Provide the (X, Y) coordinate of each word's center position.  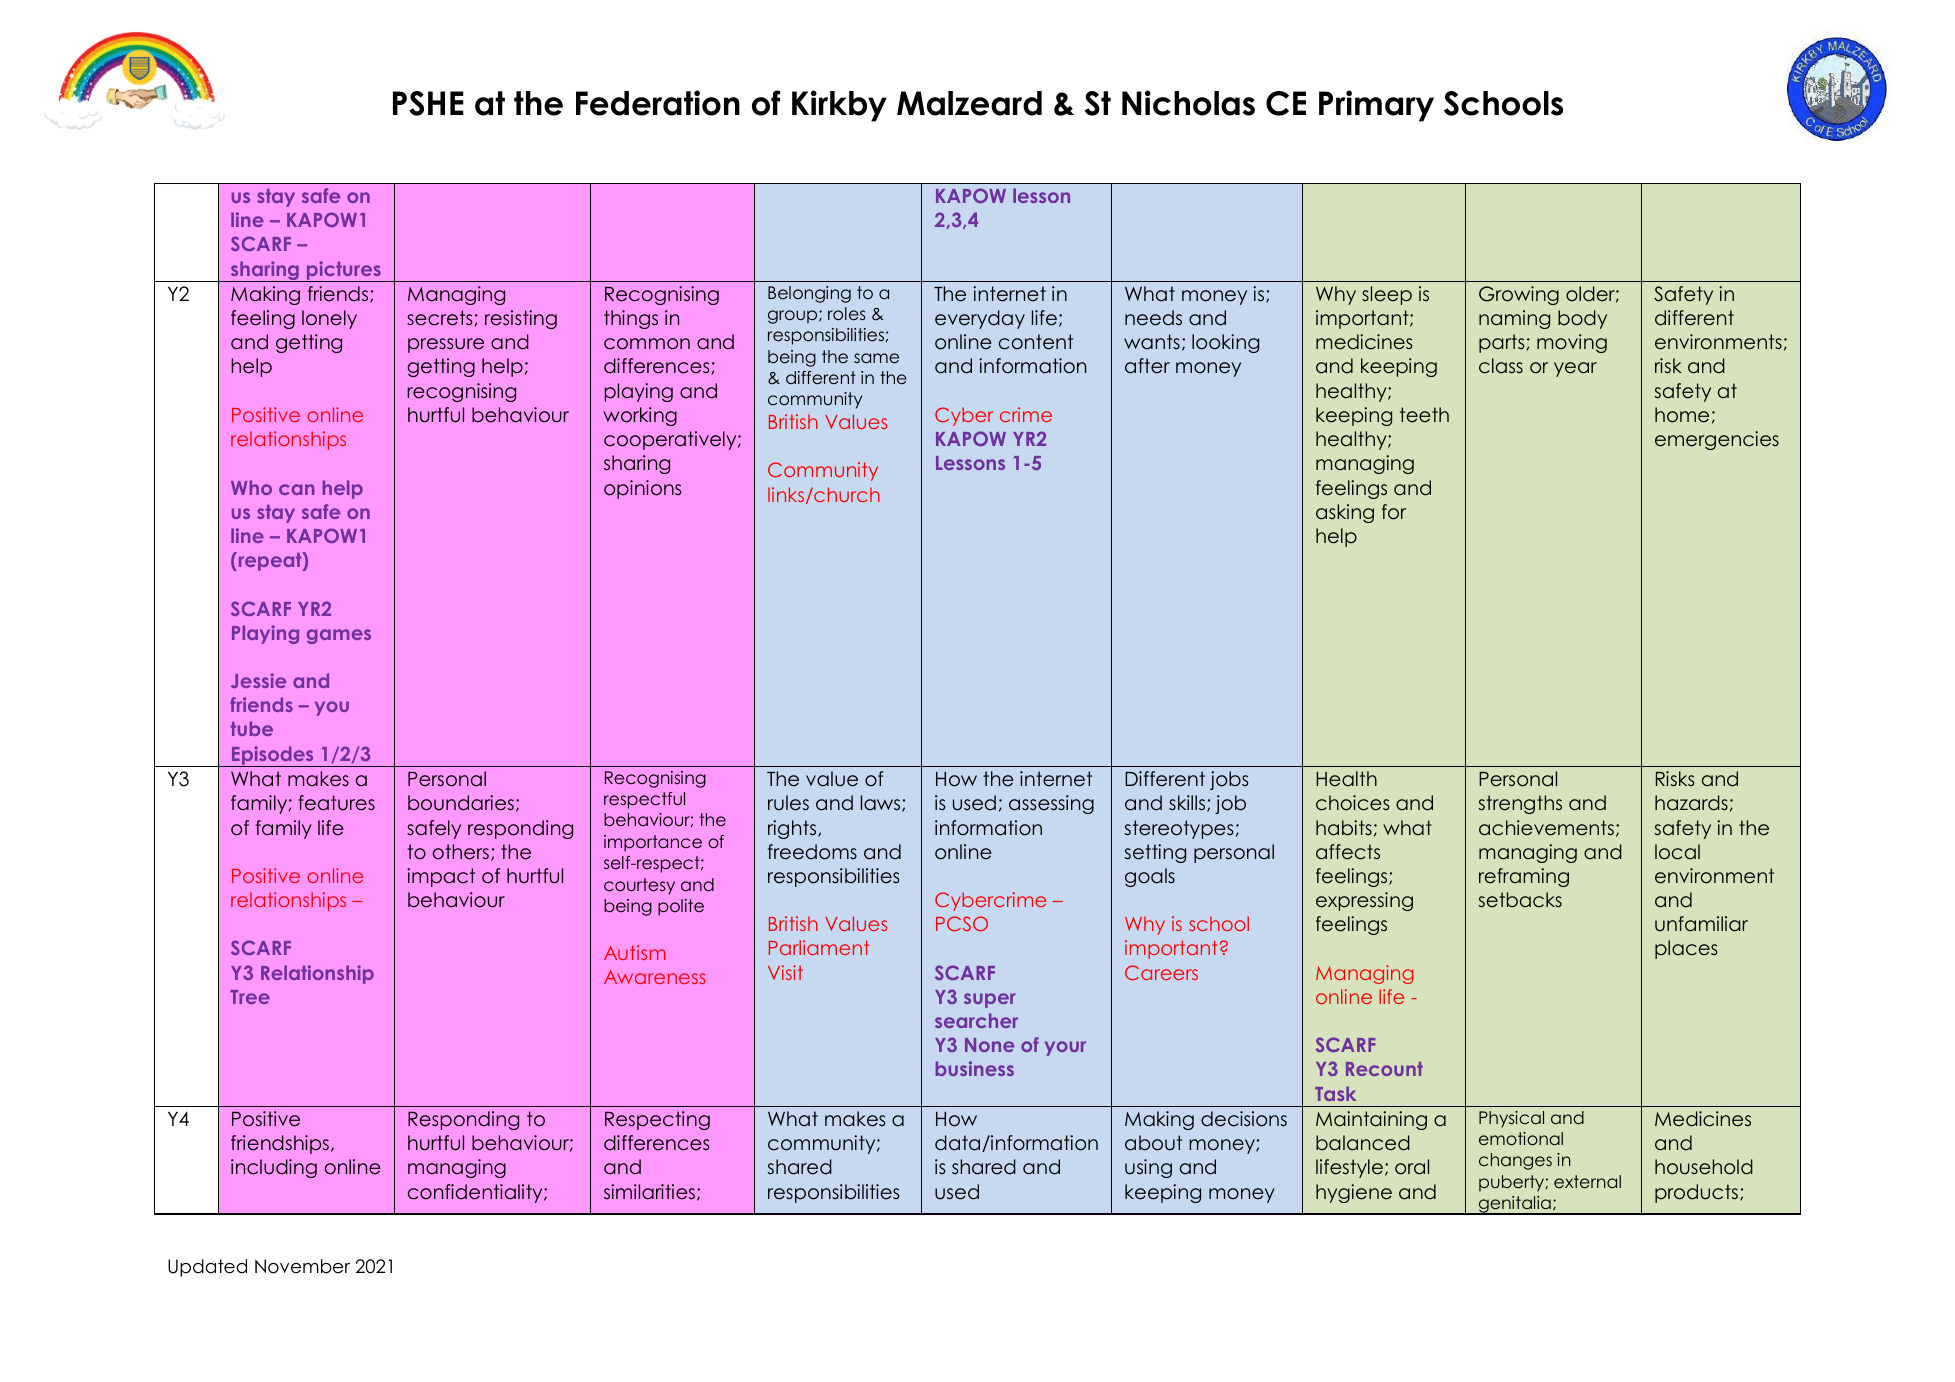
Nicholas (1188, 103)
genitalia (1515, 1205)
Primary (1376, 106)
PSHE (428, 103)
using (1148, 1168)
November (302, 1266)
